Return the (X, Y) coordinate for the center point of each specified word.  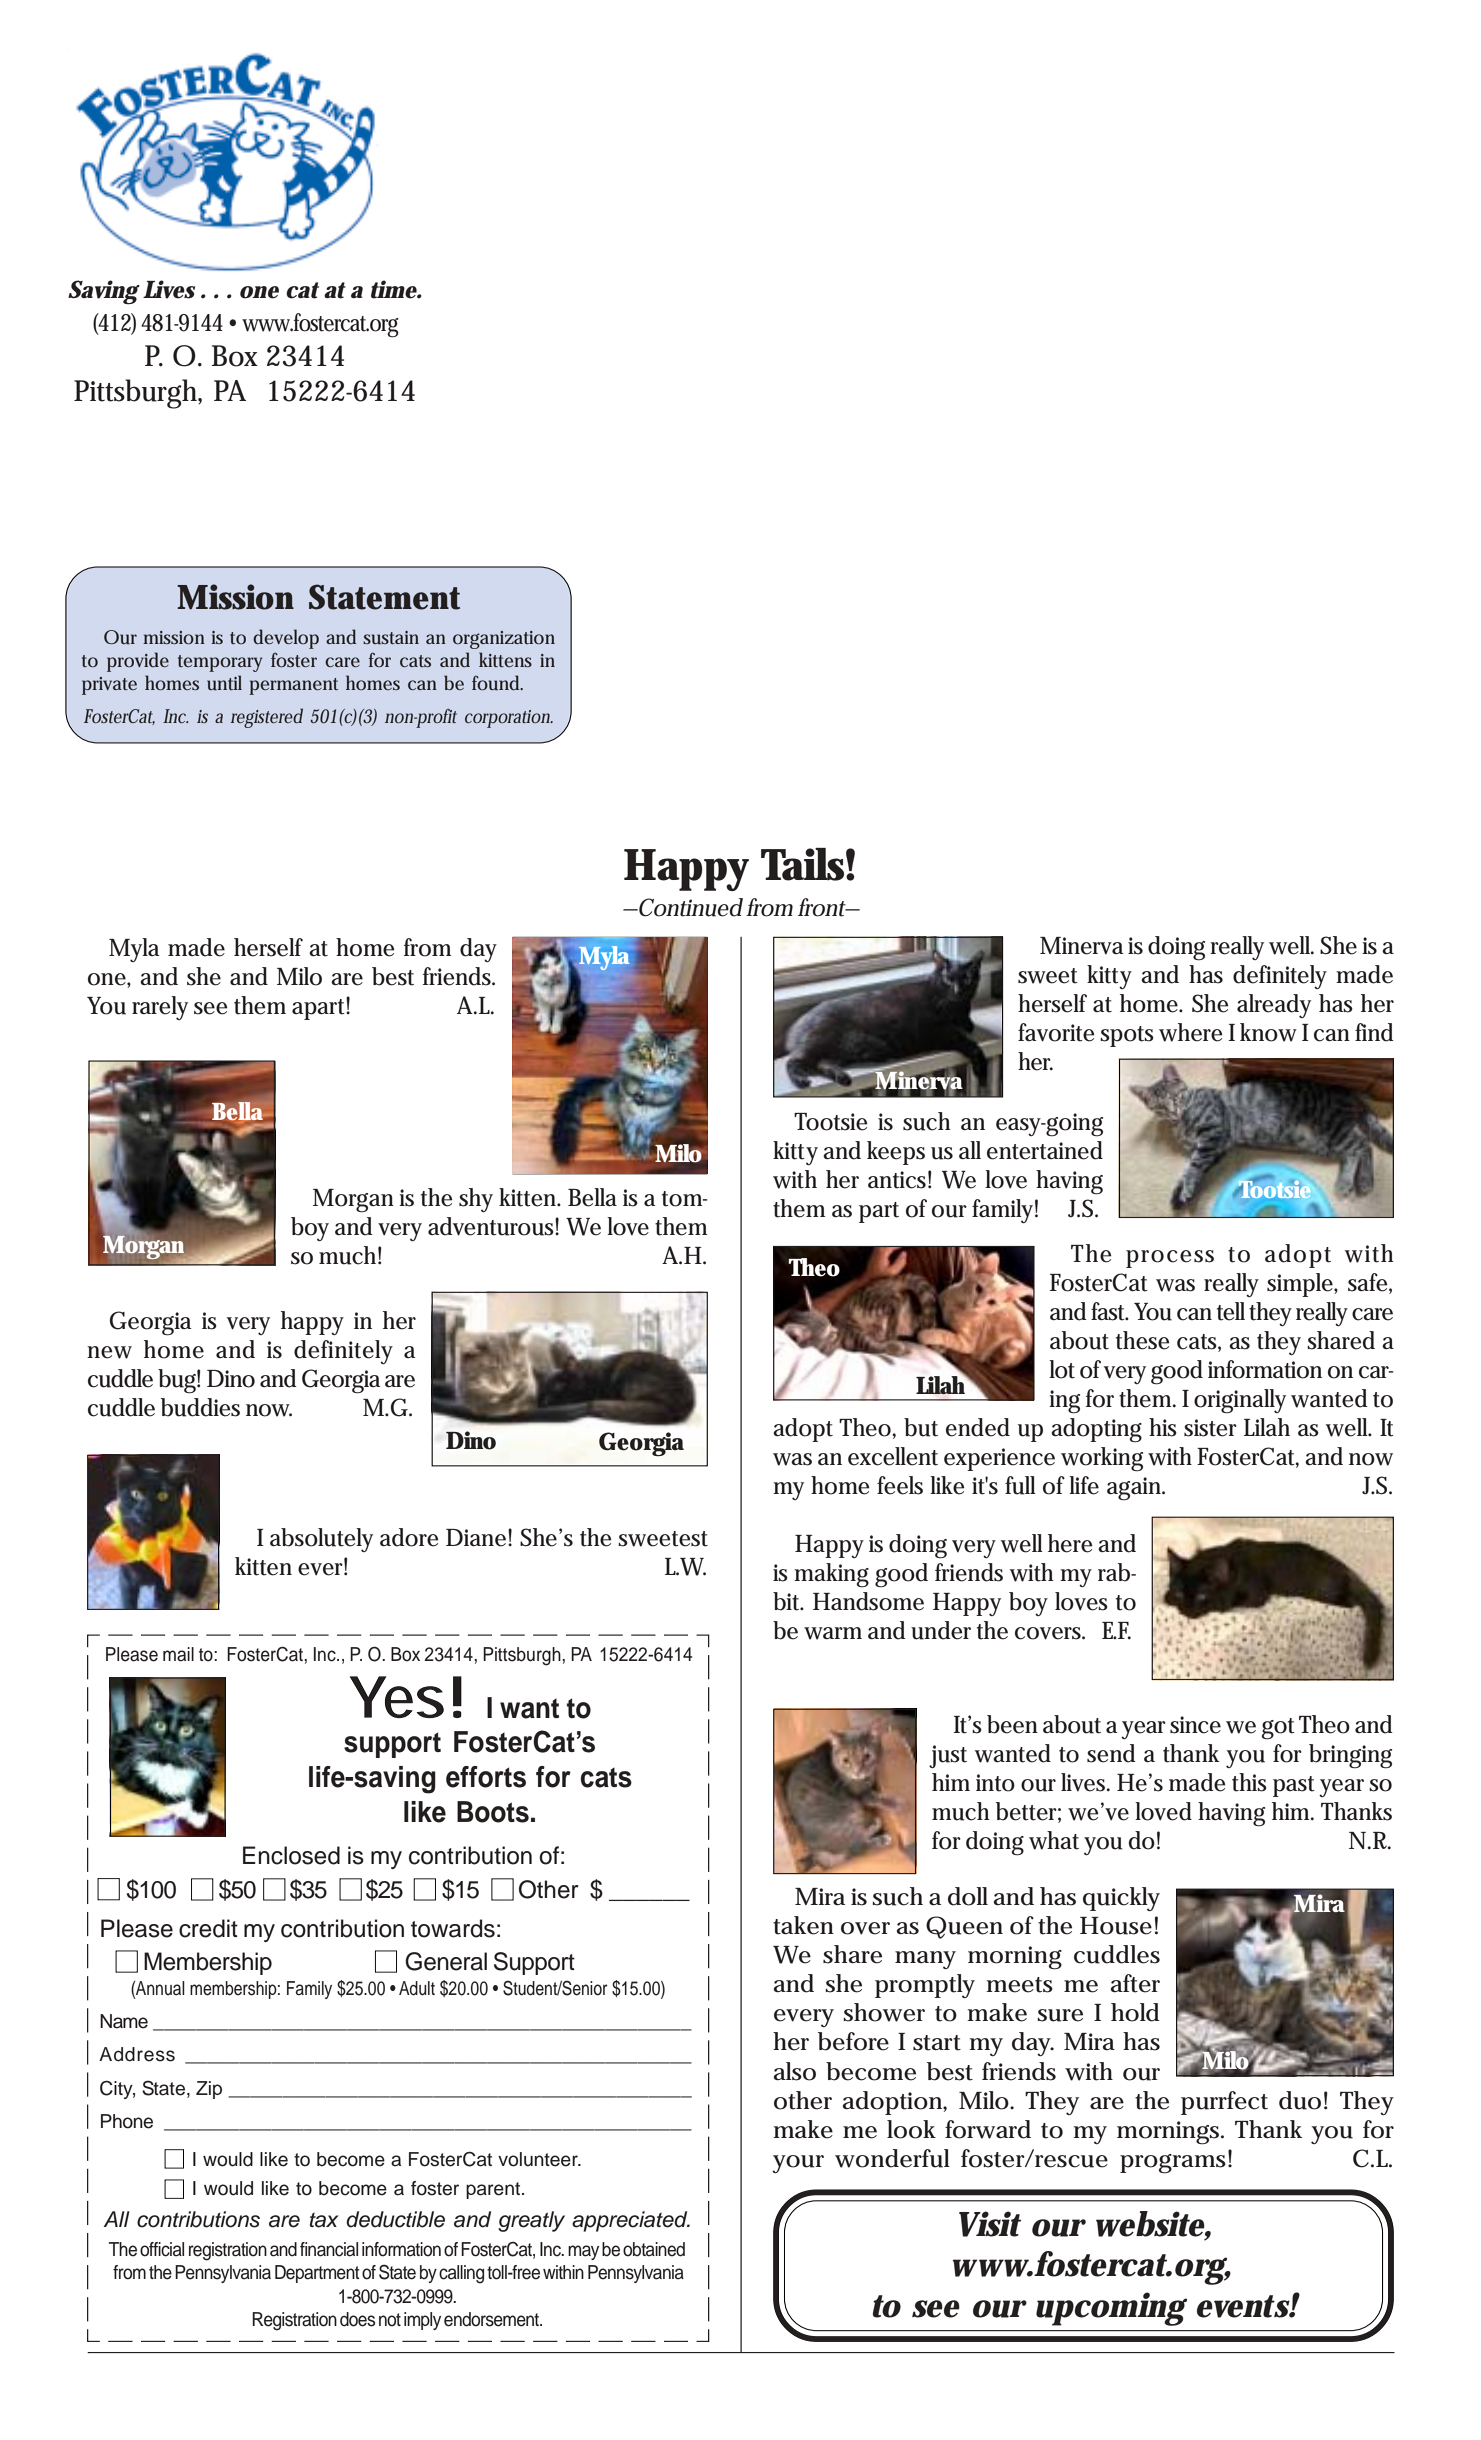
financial (329, 2249)
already (1274, 1006)
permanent (293, 686)
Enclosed (291, 1855)
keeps (896, 1153)
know (1268, 1032)
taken (803, 1925)
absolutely (321, 1540)
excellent (893, 1456)
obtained (654, 2249)
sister (1210, 1428)
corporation (509, 719)
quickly (1121, 1899)
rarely (160, 1008)
